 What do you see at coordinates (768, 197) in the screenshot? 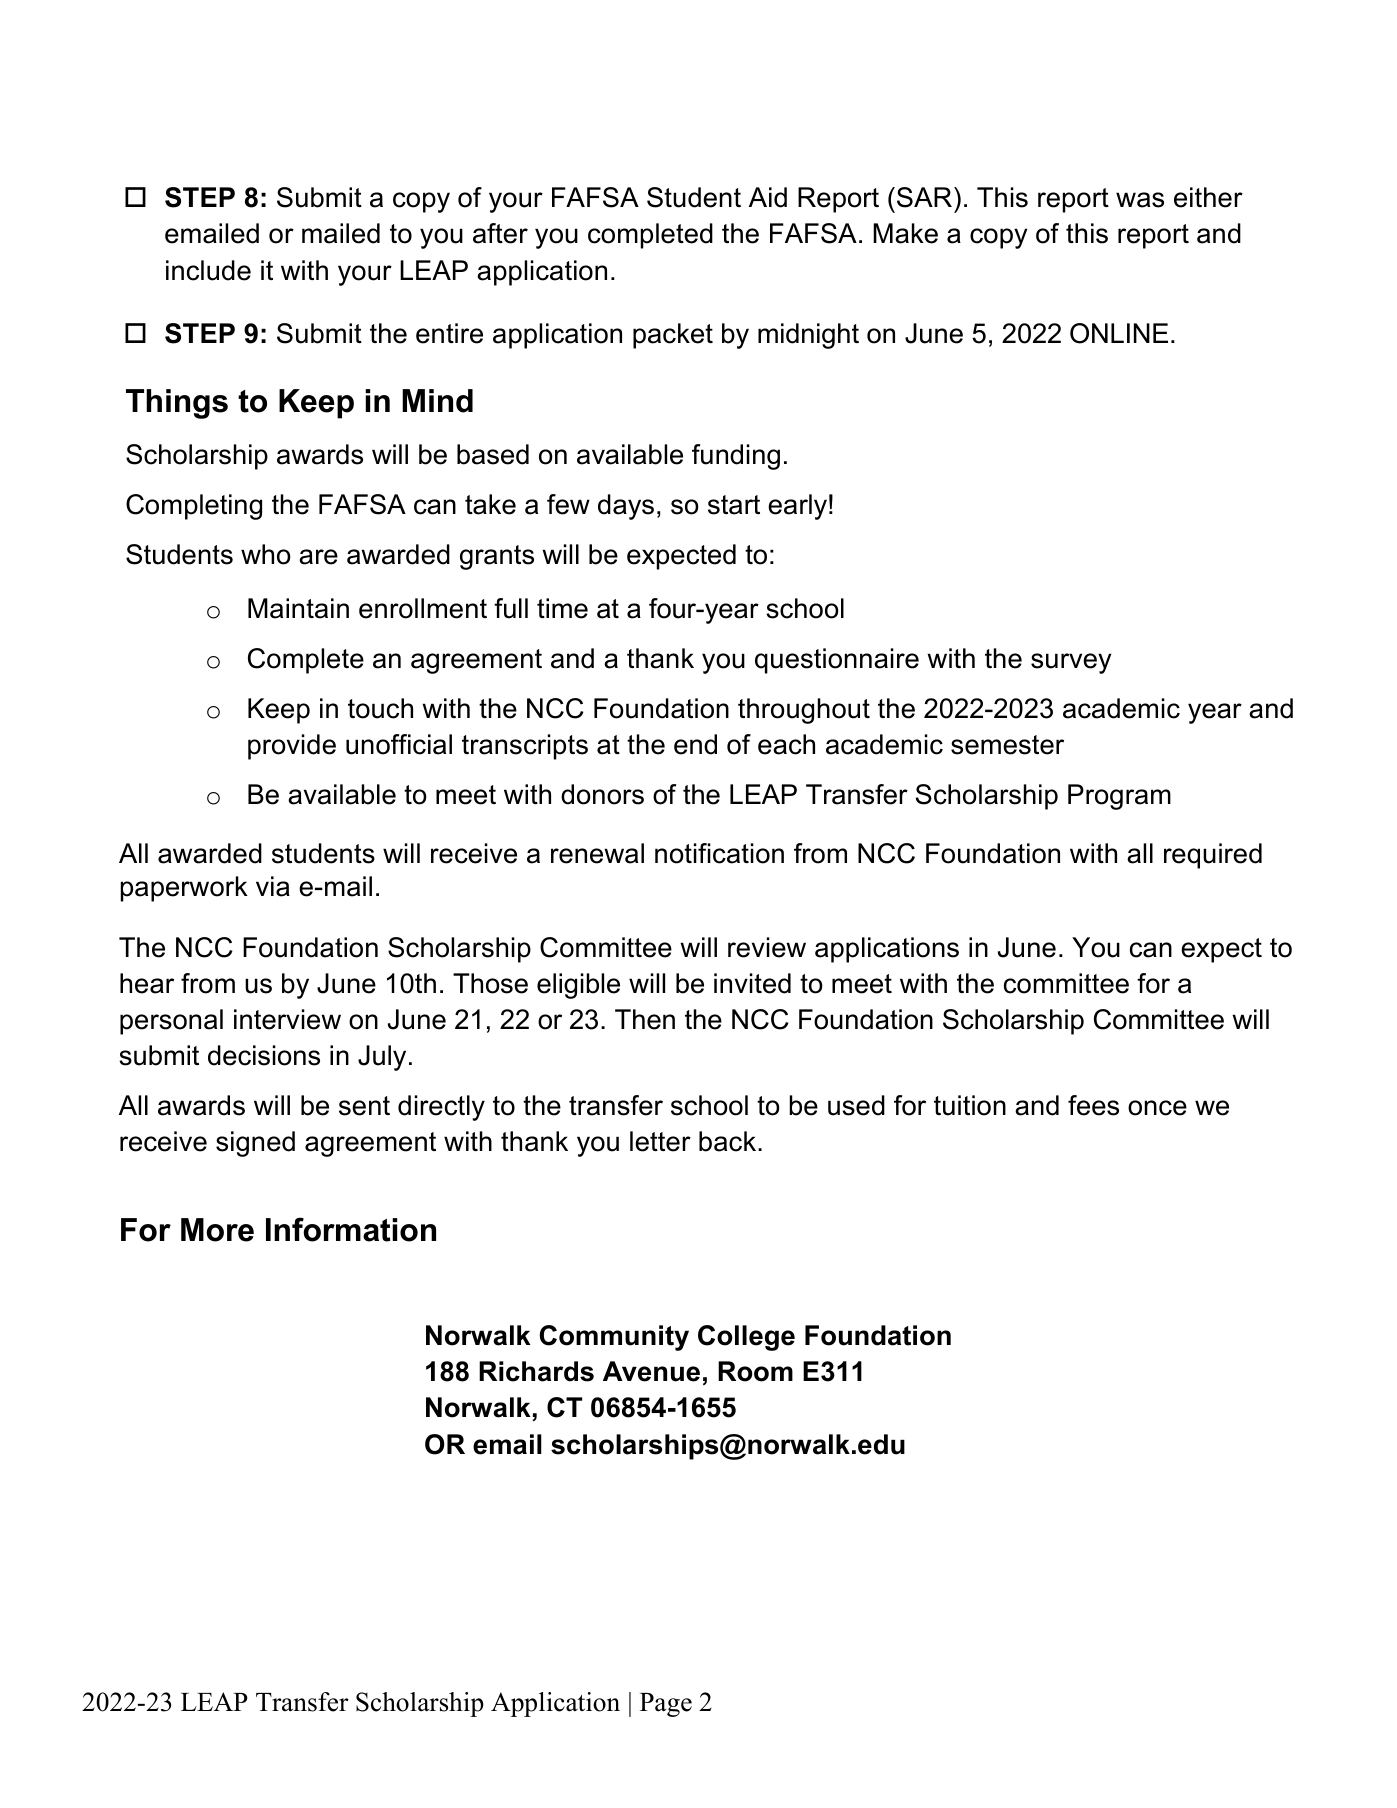
I see `Aid` at bounding box center [768, 197].
